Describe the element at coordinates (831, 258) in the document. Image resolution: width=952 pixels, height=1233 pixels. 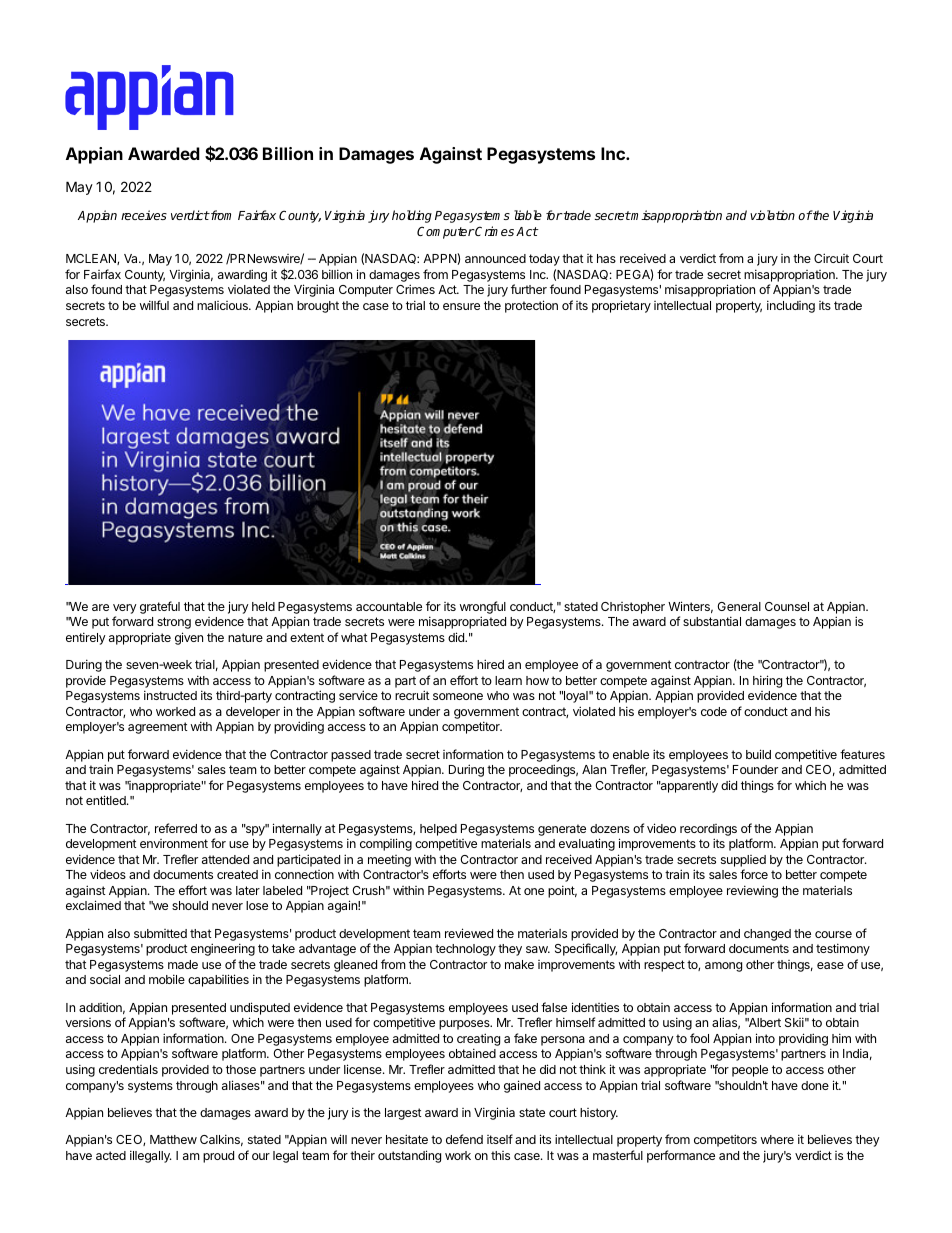
I see `Circuit` at that location.
